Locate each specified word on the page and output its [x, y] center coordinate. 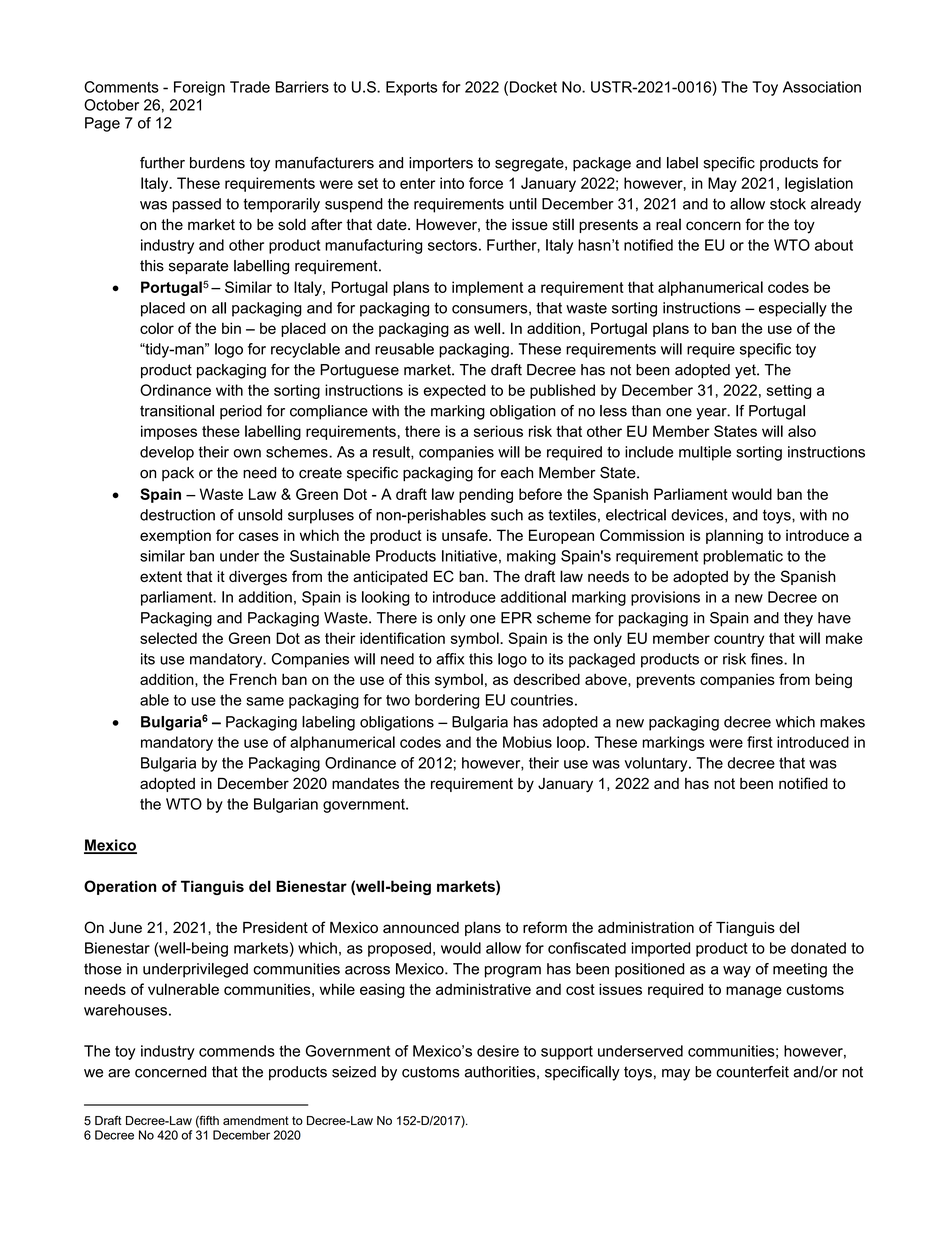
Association [822, 87]
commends [237, 1051]
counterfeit [752, 1072]
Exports [411, 88]
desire [498, 1051]
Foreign [199, 88]
